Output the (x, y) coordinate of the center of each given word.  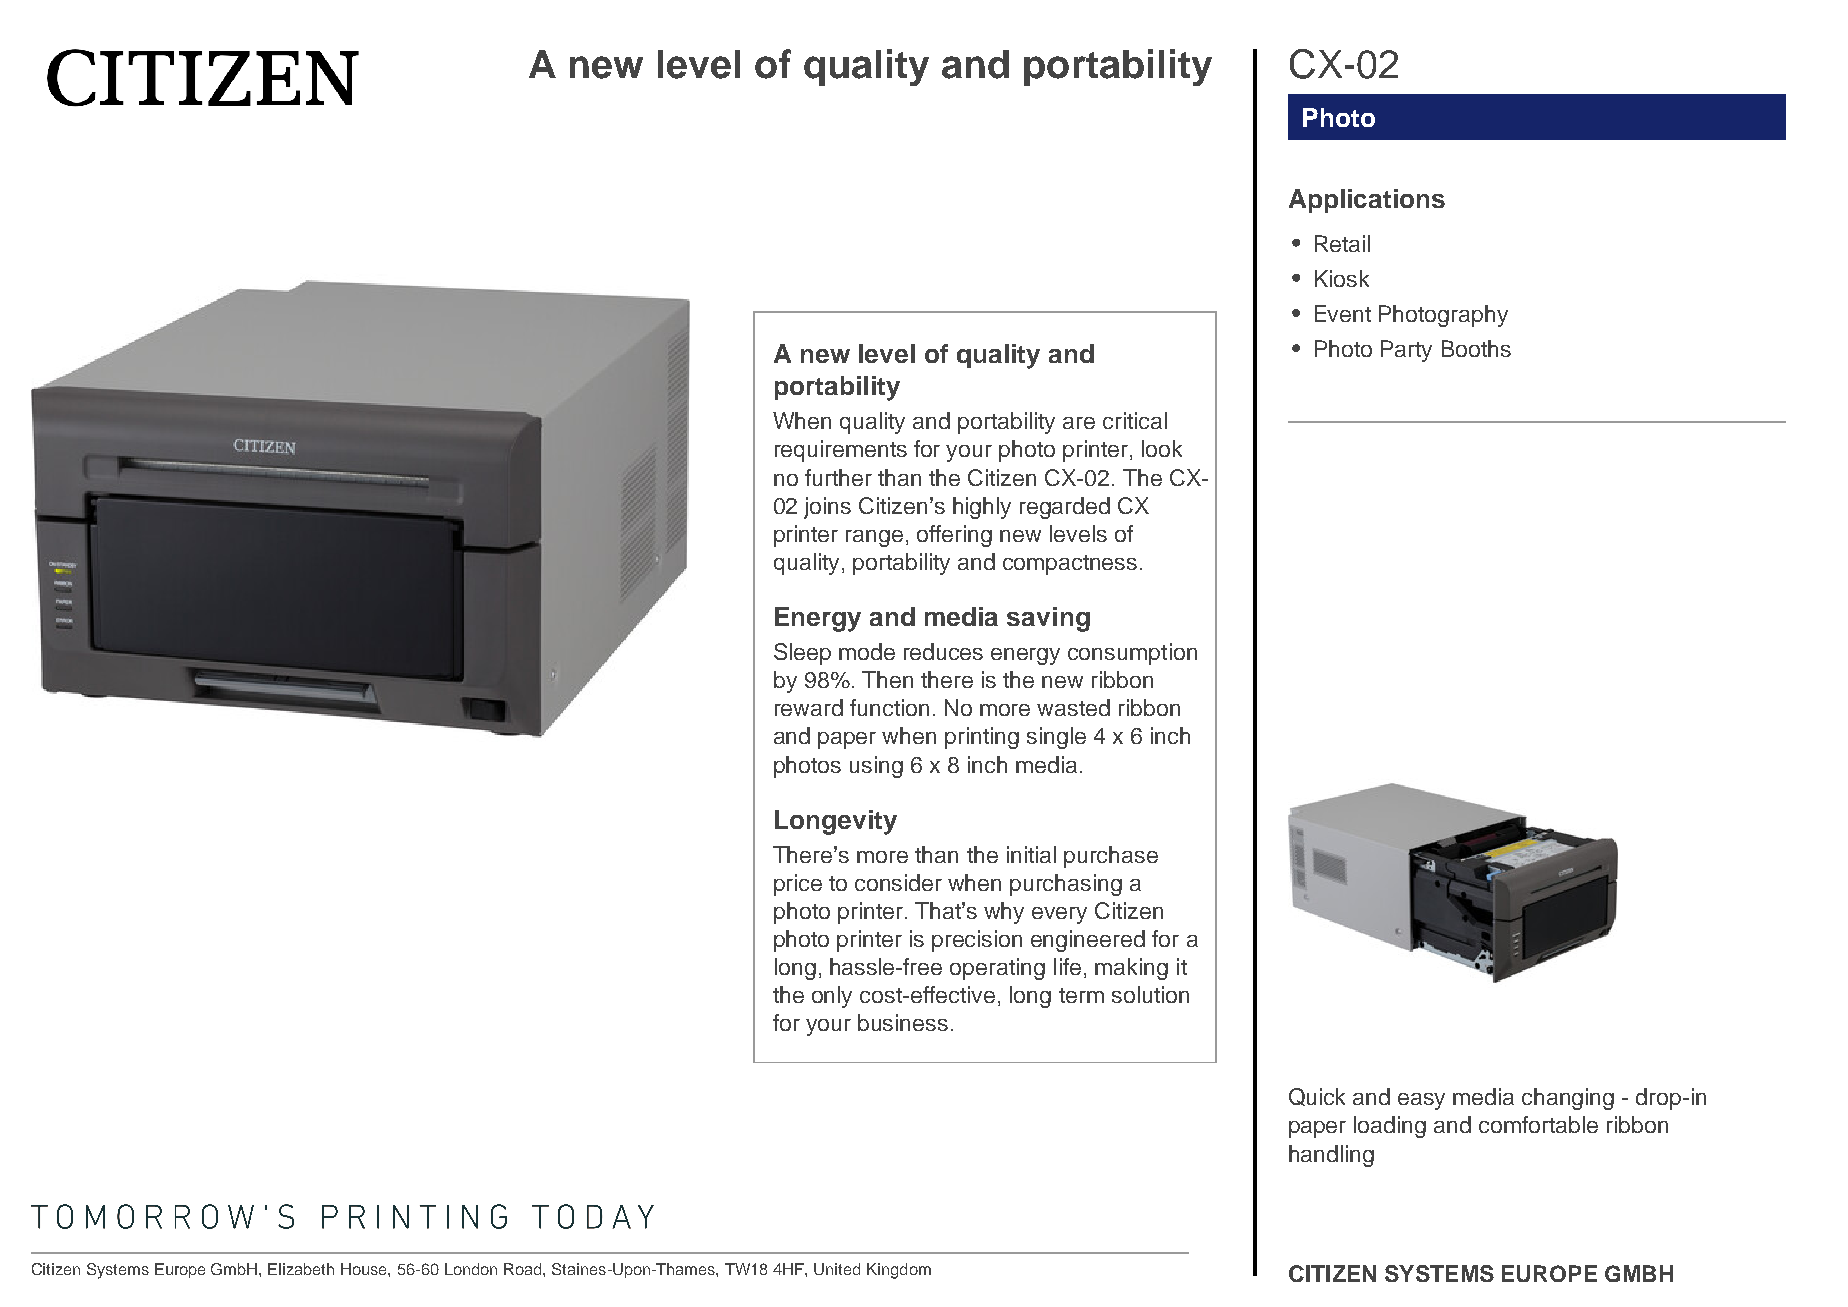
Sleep (802, 654)
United (837, 1269)
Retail (1342, 243)
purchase (1111, 857)
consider (898, 882)
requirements (841, 451)
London (471, 1269)
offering (954, 536)
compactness (1070, 565)
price (798, 885)
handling (1331, 1156)
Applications (1367, 201)
